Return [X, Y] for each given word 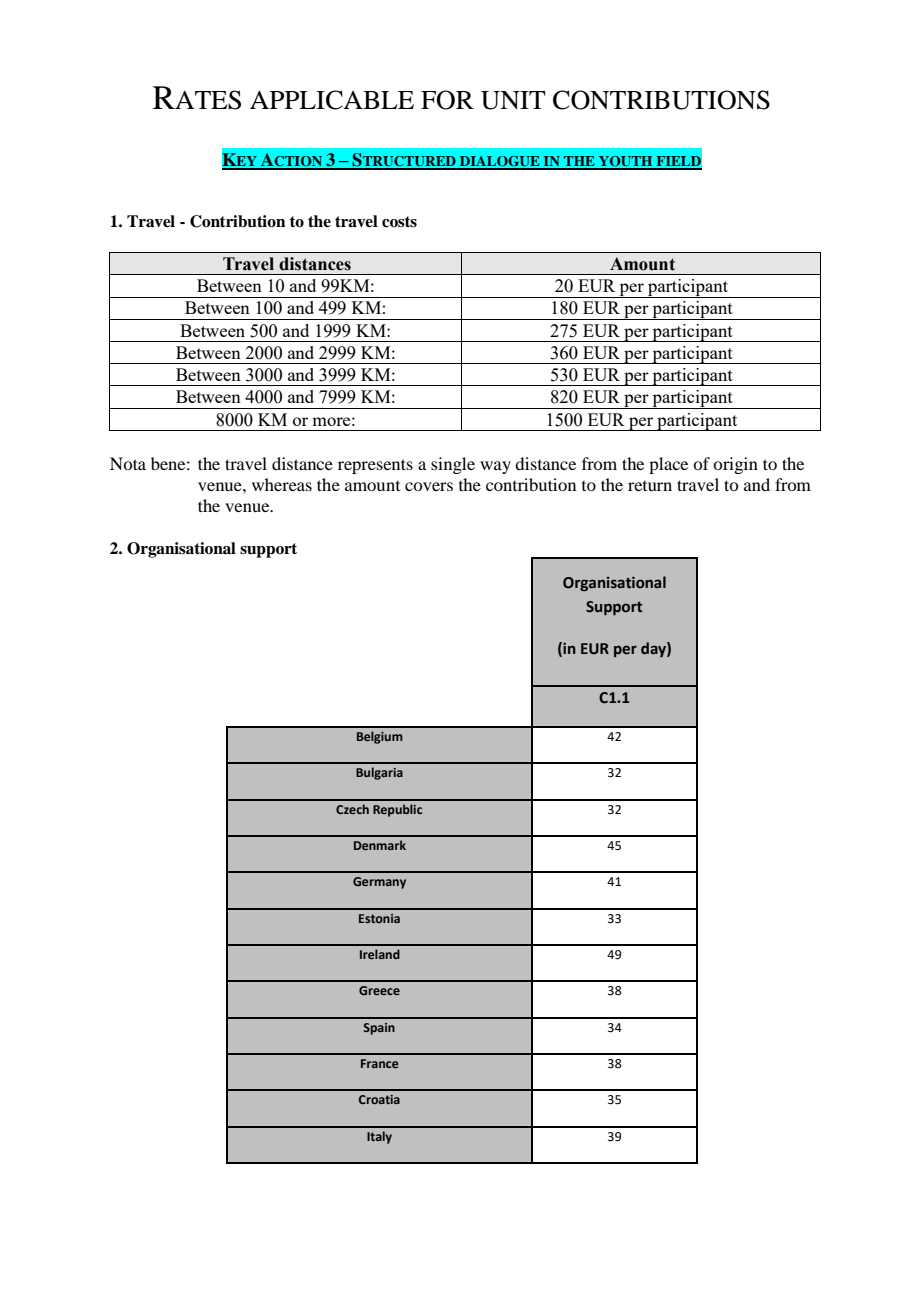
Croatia [379, 1099]
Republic [397, 810]
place [668, 465]
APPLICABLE [332, 100]
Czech [352, 809]
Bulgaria [379, 773]
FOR [447, 100]
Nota [128, 463]
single [453, 465]
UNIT [513, 100]
